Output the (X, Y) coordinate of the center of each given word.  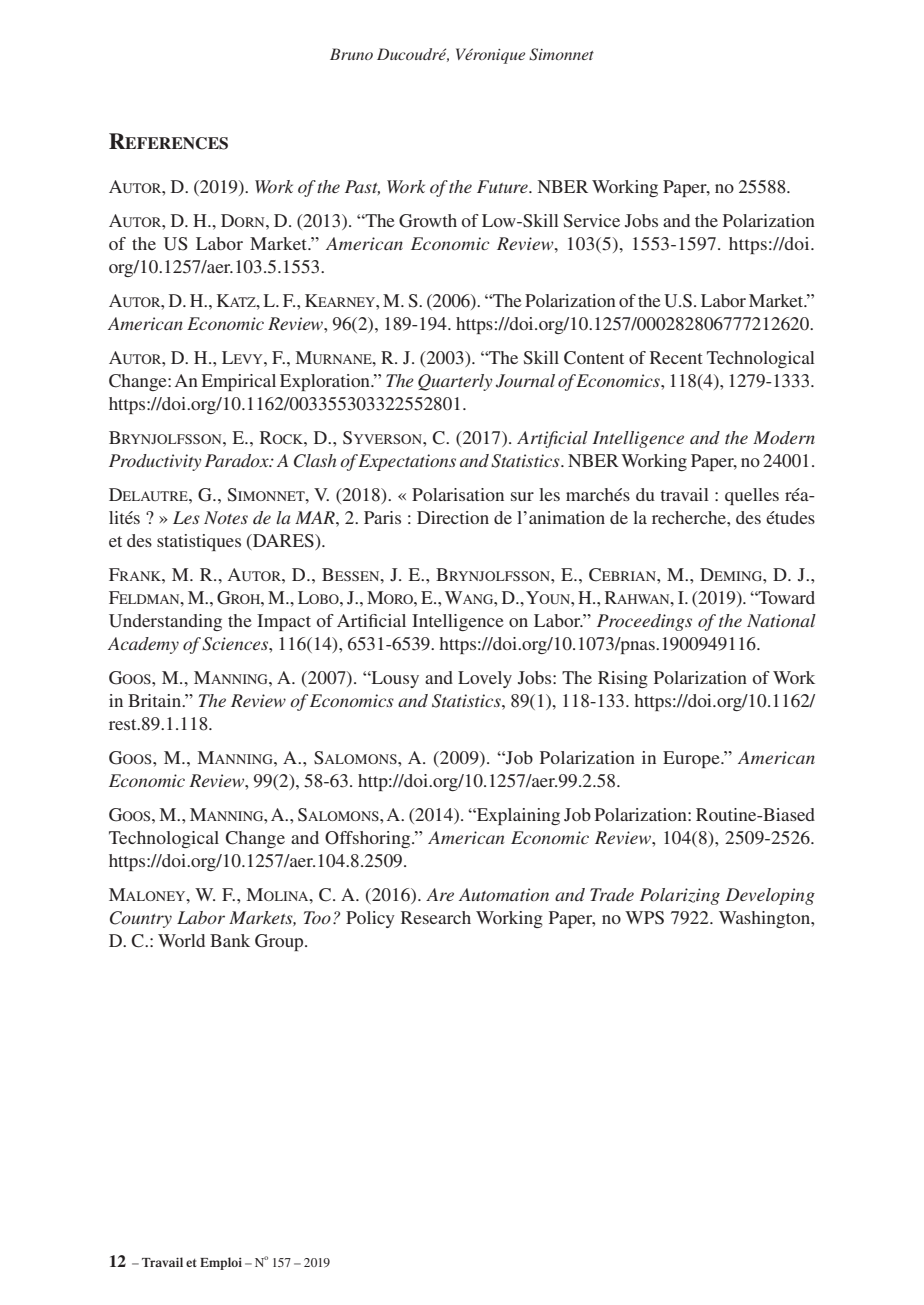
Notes (226, 517)
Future (503, 186)
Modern (784, 437)
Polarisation (458, 494)
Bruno (351, 54)
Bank (230, 940)
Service (592, 221)
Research (436, 917)
